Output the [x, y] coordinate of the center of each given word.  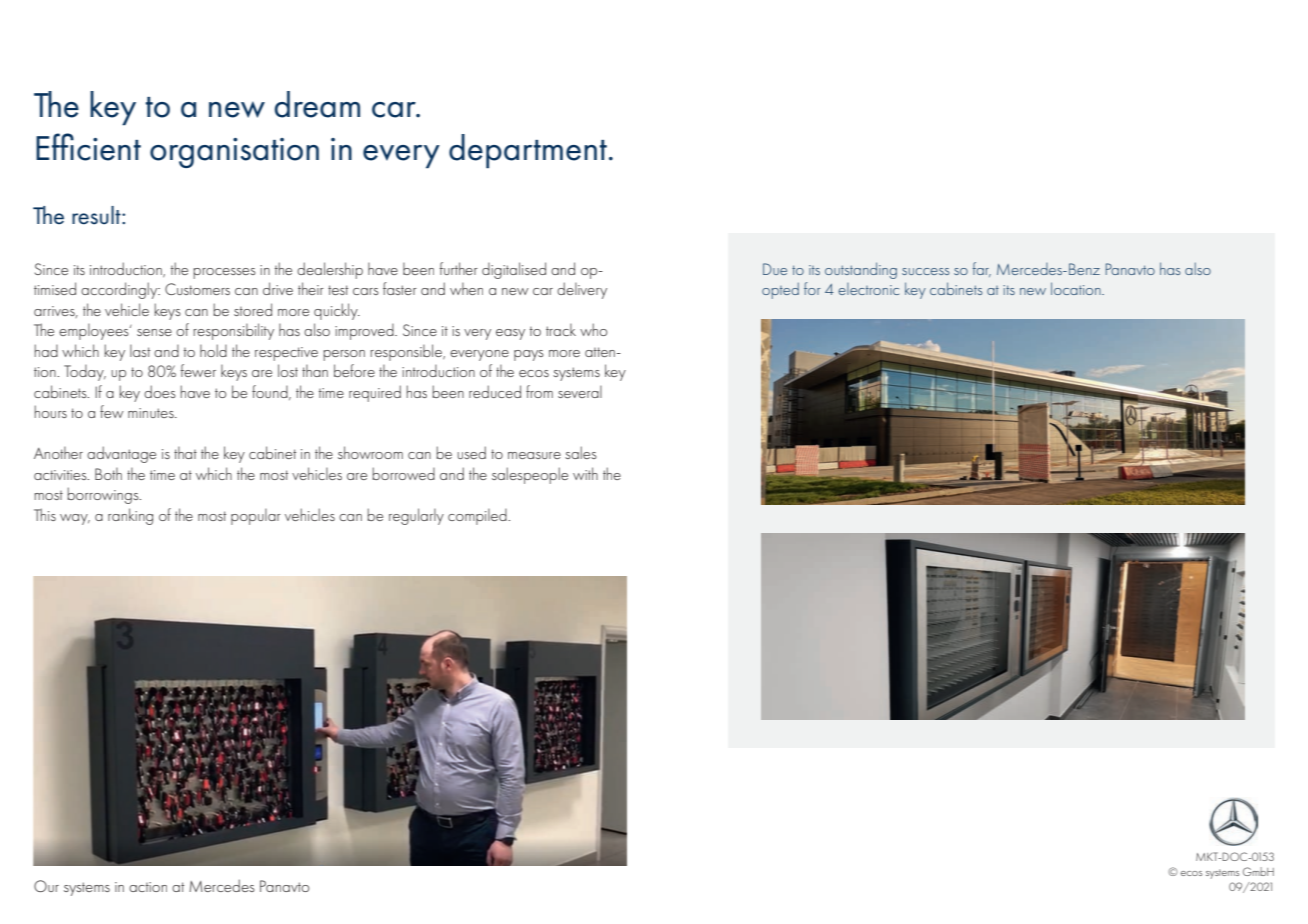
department [528, 151]
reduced [495, 391]
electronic [868, 289]
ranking [130, 516]
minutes [152, 413]
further [459, 268]
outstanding [861, 270]
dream [317, 104]
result [97, 215]
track [561, 330]
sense [154, 332]
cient [109, 149]
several [580, 392]
